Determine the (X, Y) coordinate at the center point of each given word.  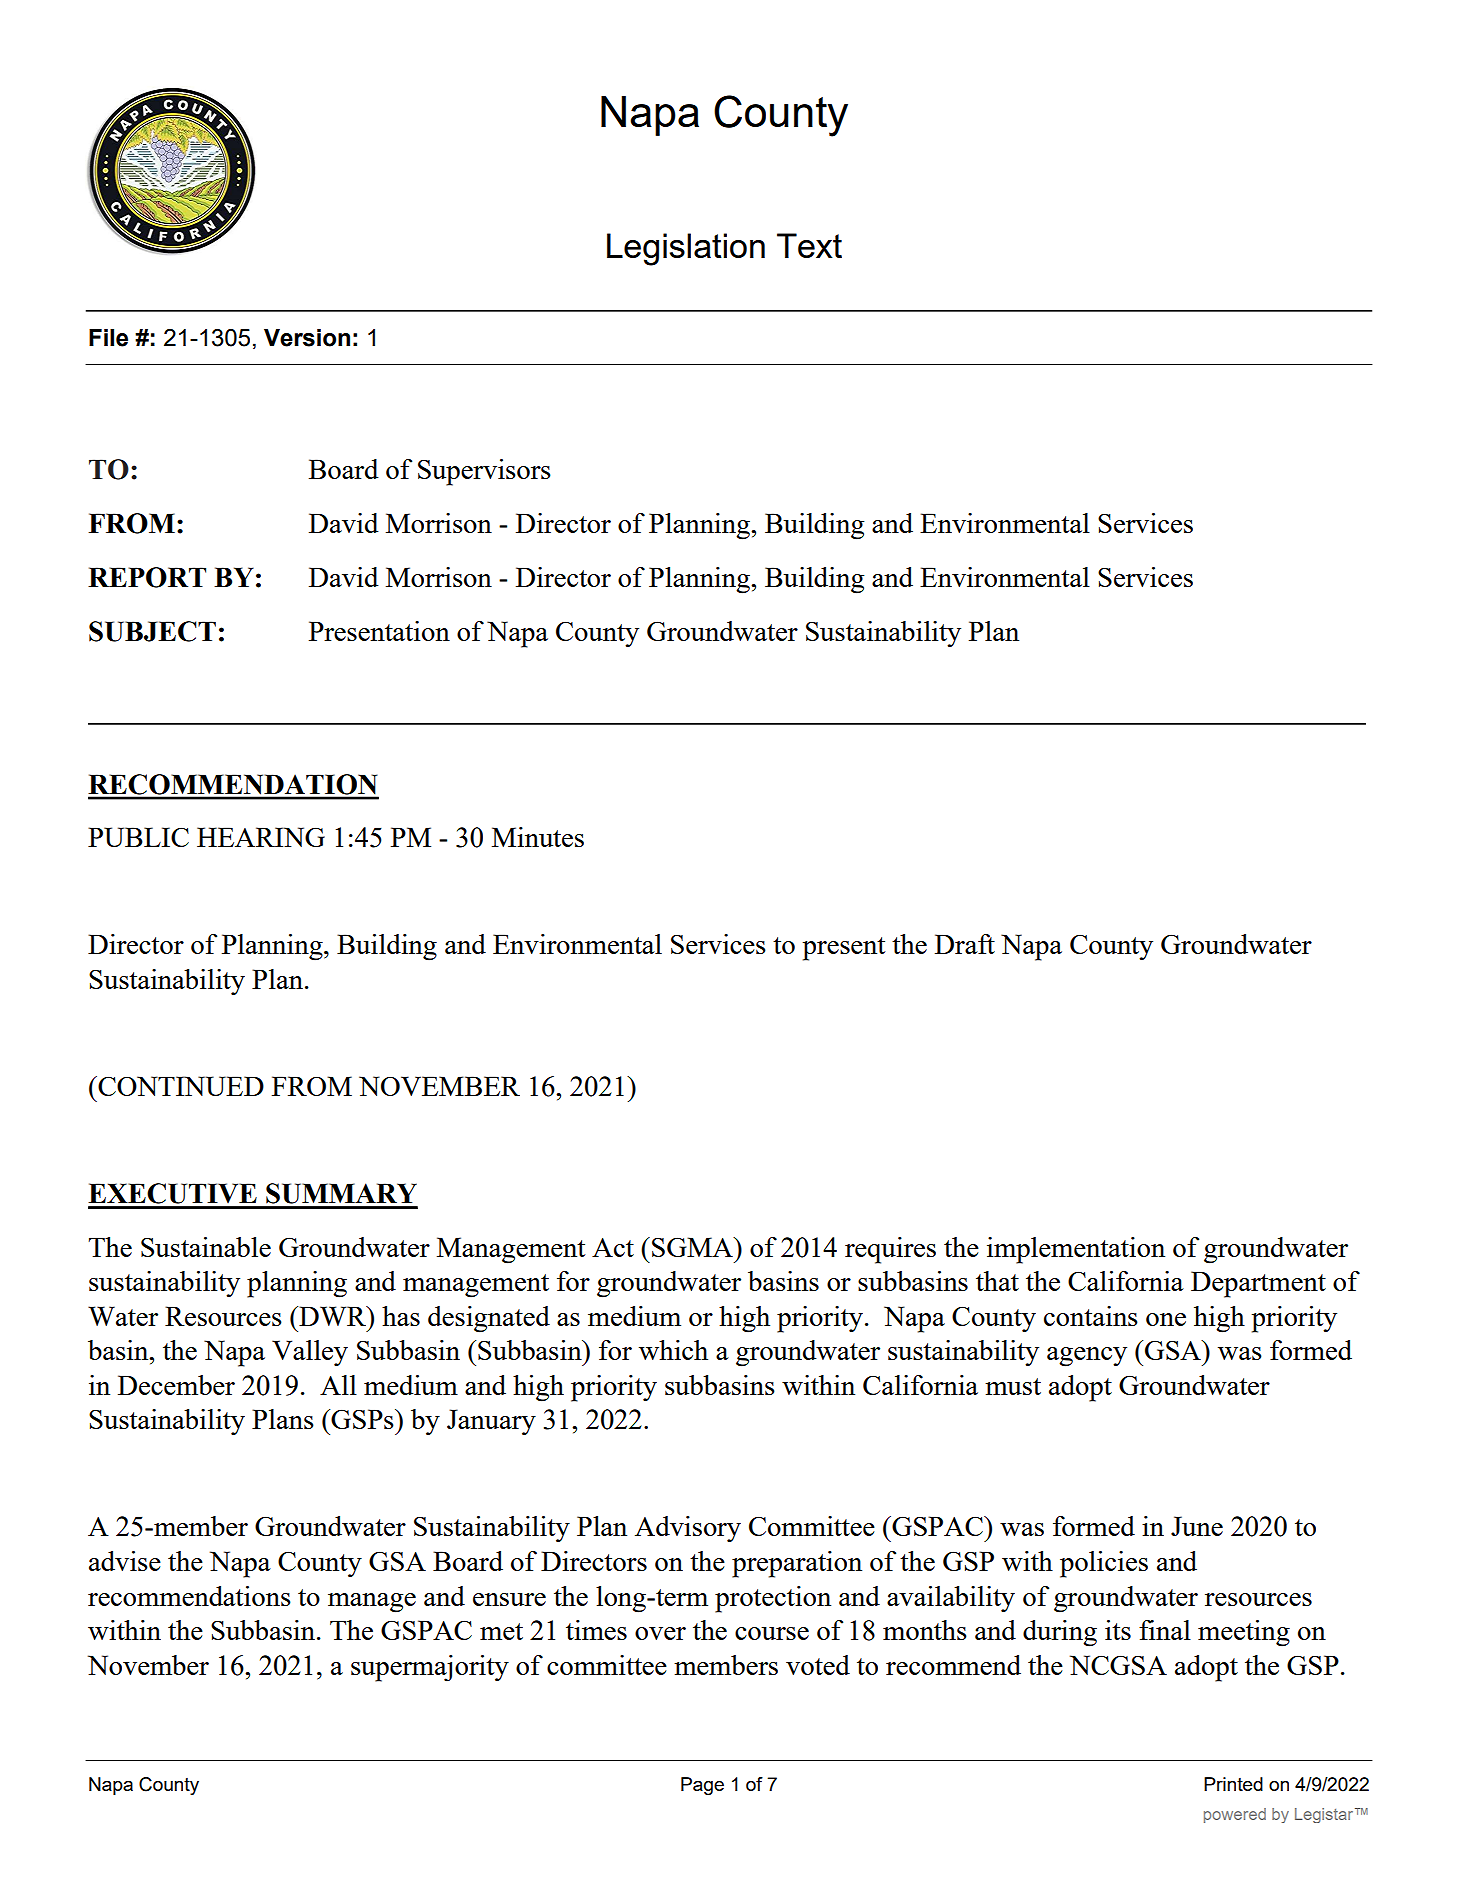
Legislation (686, 249)
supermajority (430, 1668)
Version (307, 338)
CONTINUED (180, 1086)
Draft (965, 944)
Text (809, 245)
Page (702, 1786)
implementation (1076, 1250)
